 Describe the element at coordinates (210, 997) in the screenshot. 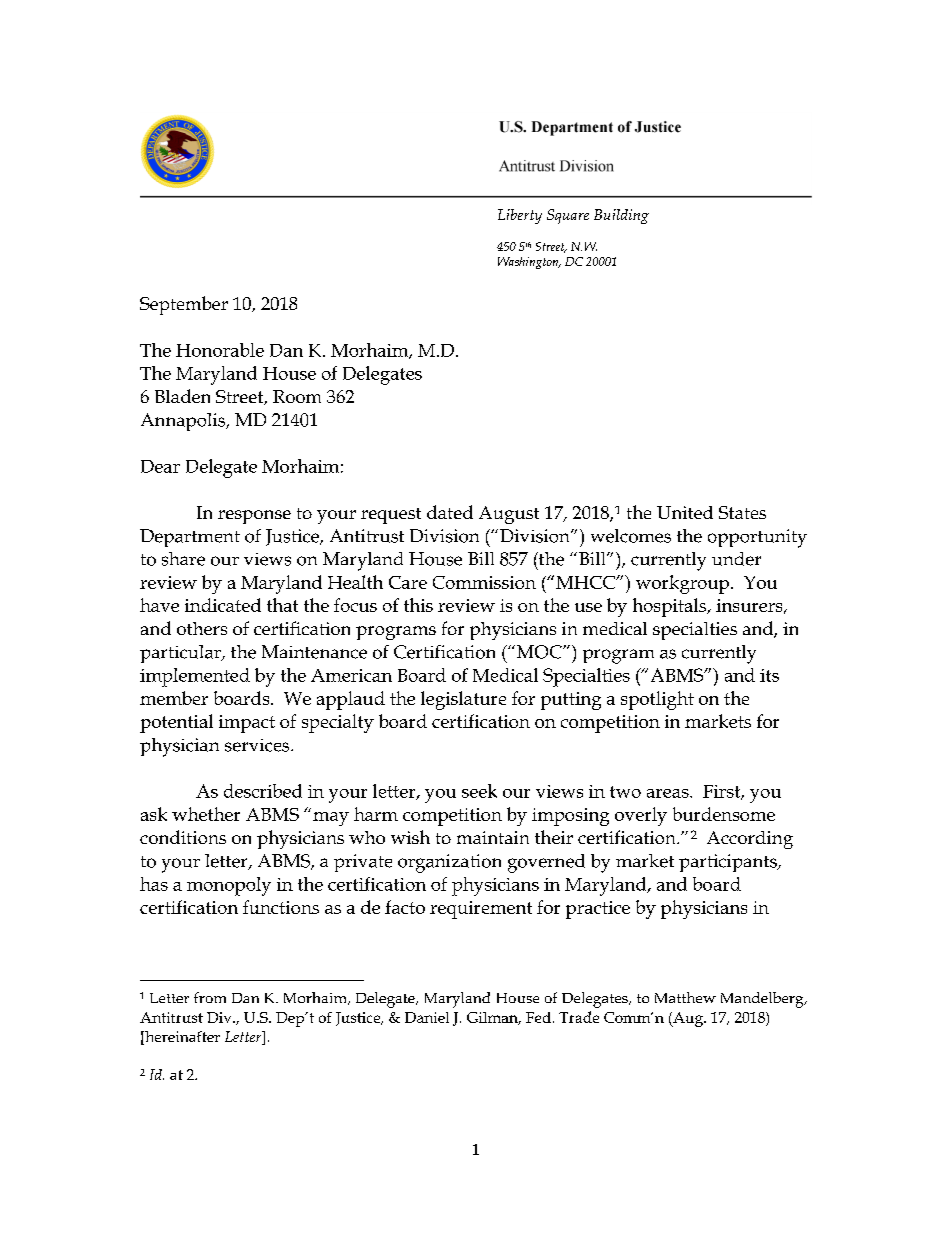

I see `from` at that location.
